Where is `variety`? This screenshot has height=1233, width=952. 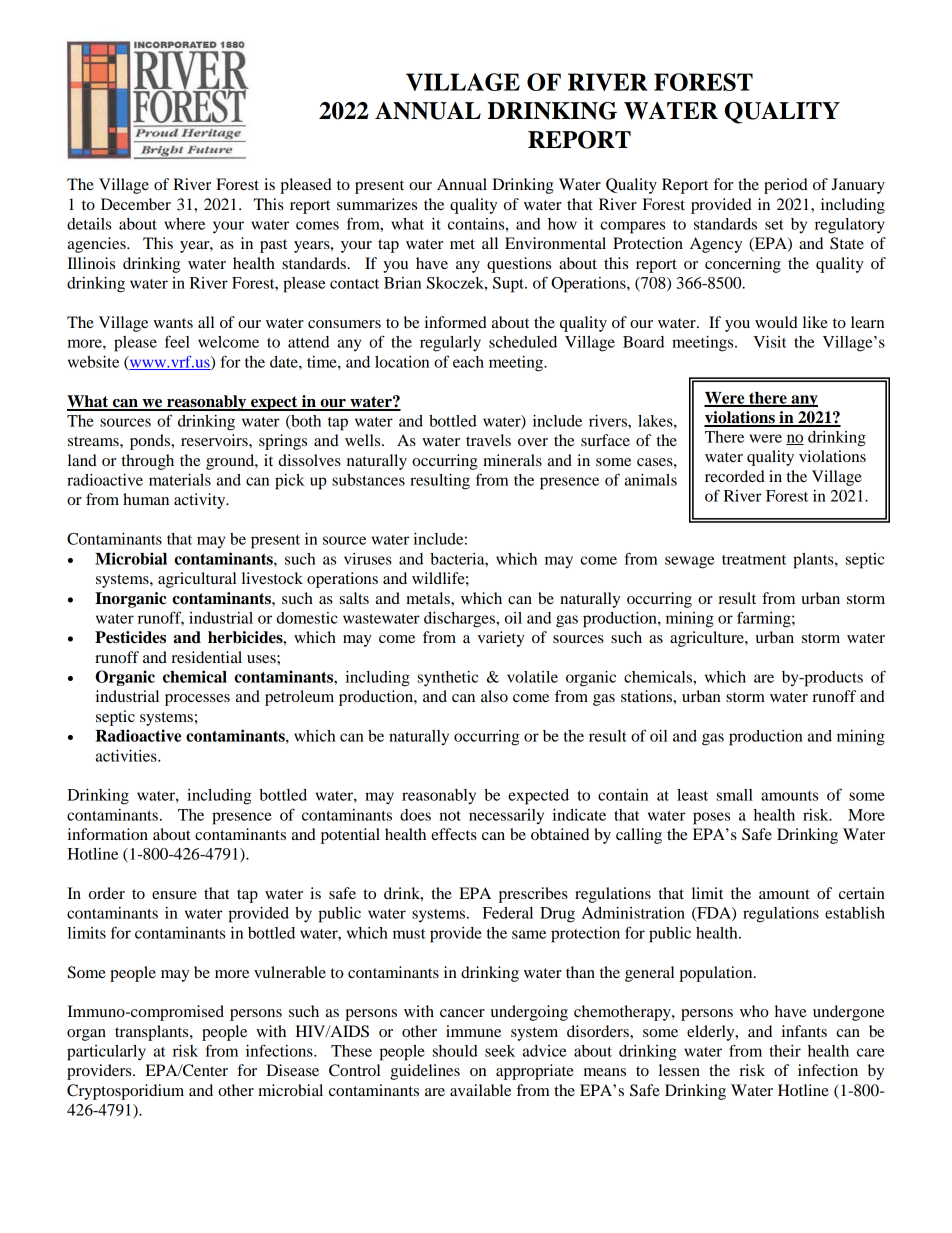 variety is located at coordinates (501, 639).
